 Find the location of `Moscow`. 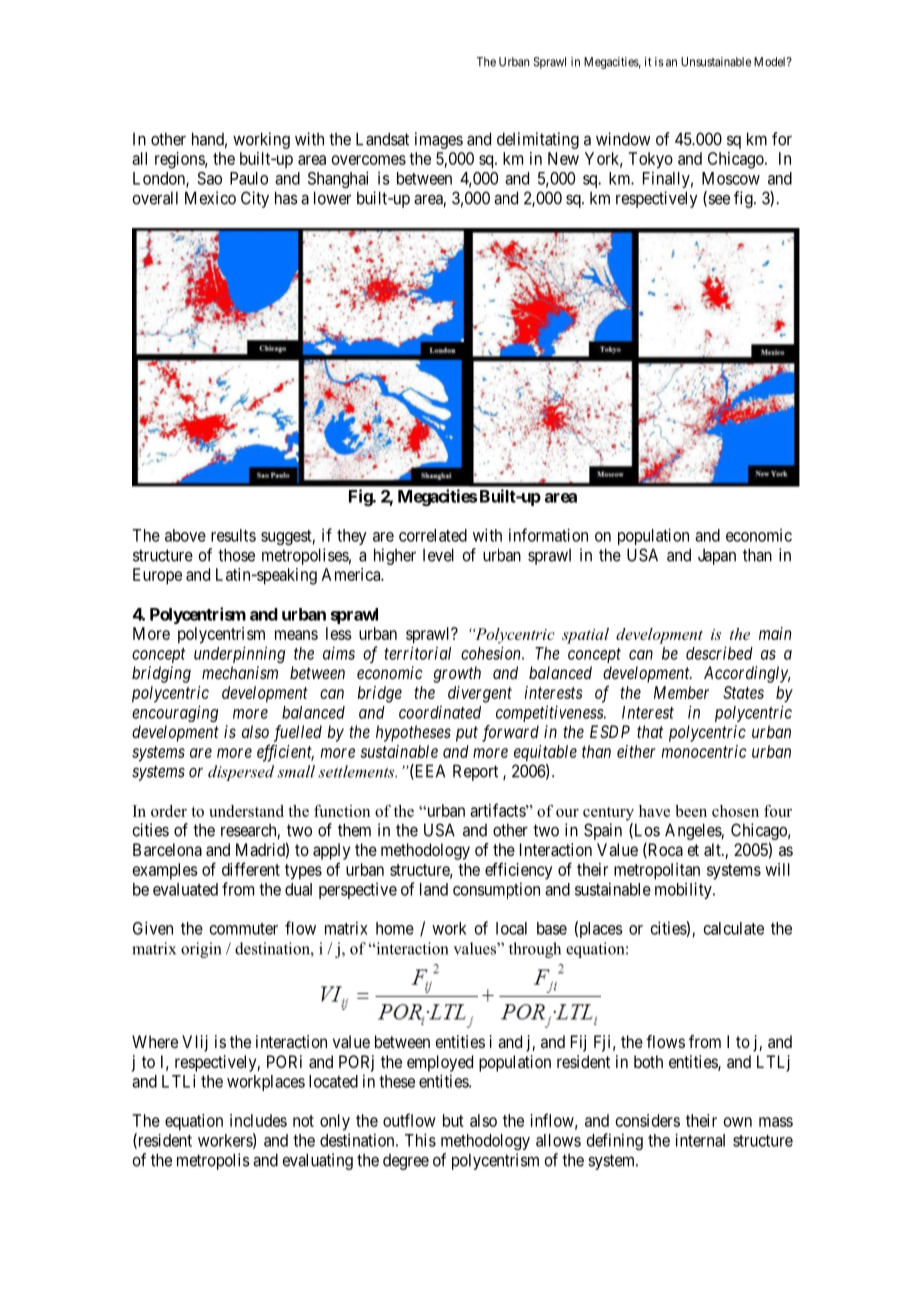

Moscow is located at coordinates (731, 178).
